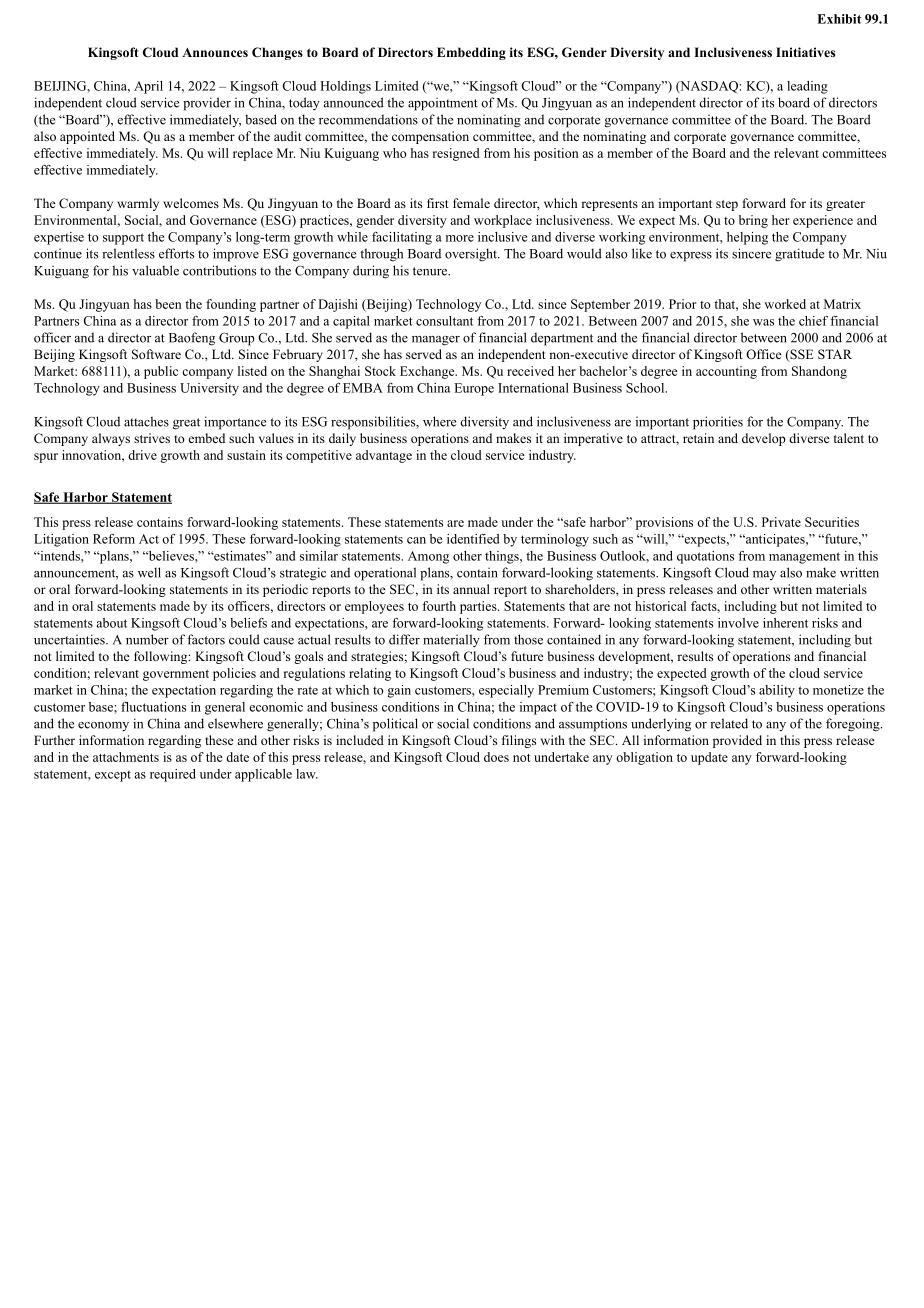  I want to click on does, so click(496, 757).
